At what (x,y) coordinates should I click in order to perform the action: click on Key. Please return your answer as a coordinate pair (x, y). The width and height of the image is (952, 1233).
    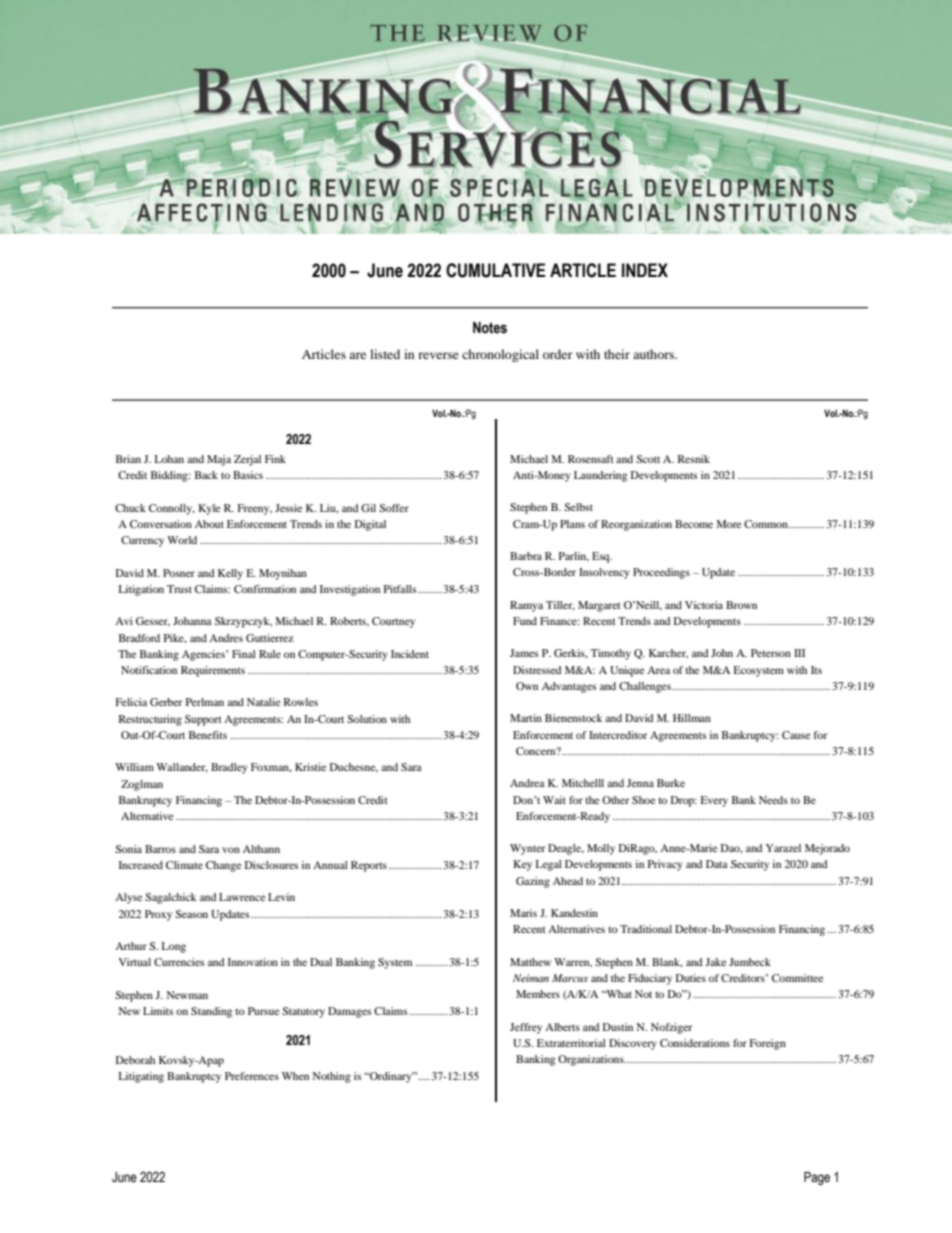
    Looking at the image, I should click on (522, 865).
